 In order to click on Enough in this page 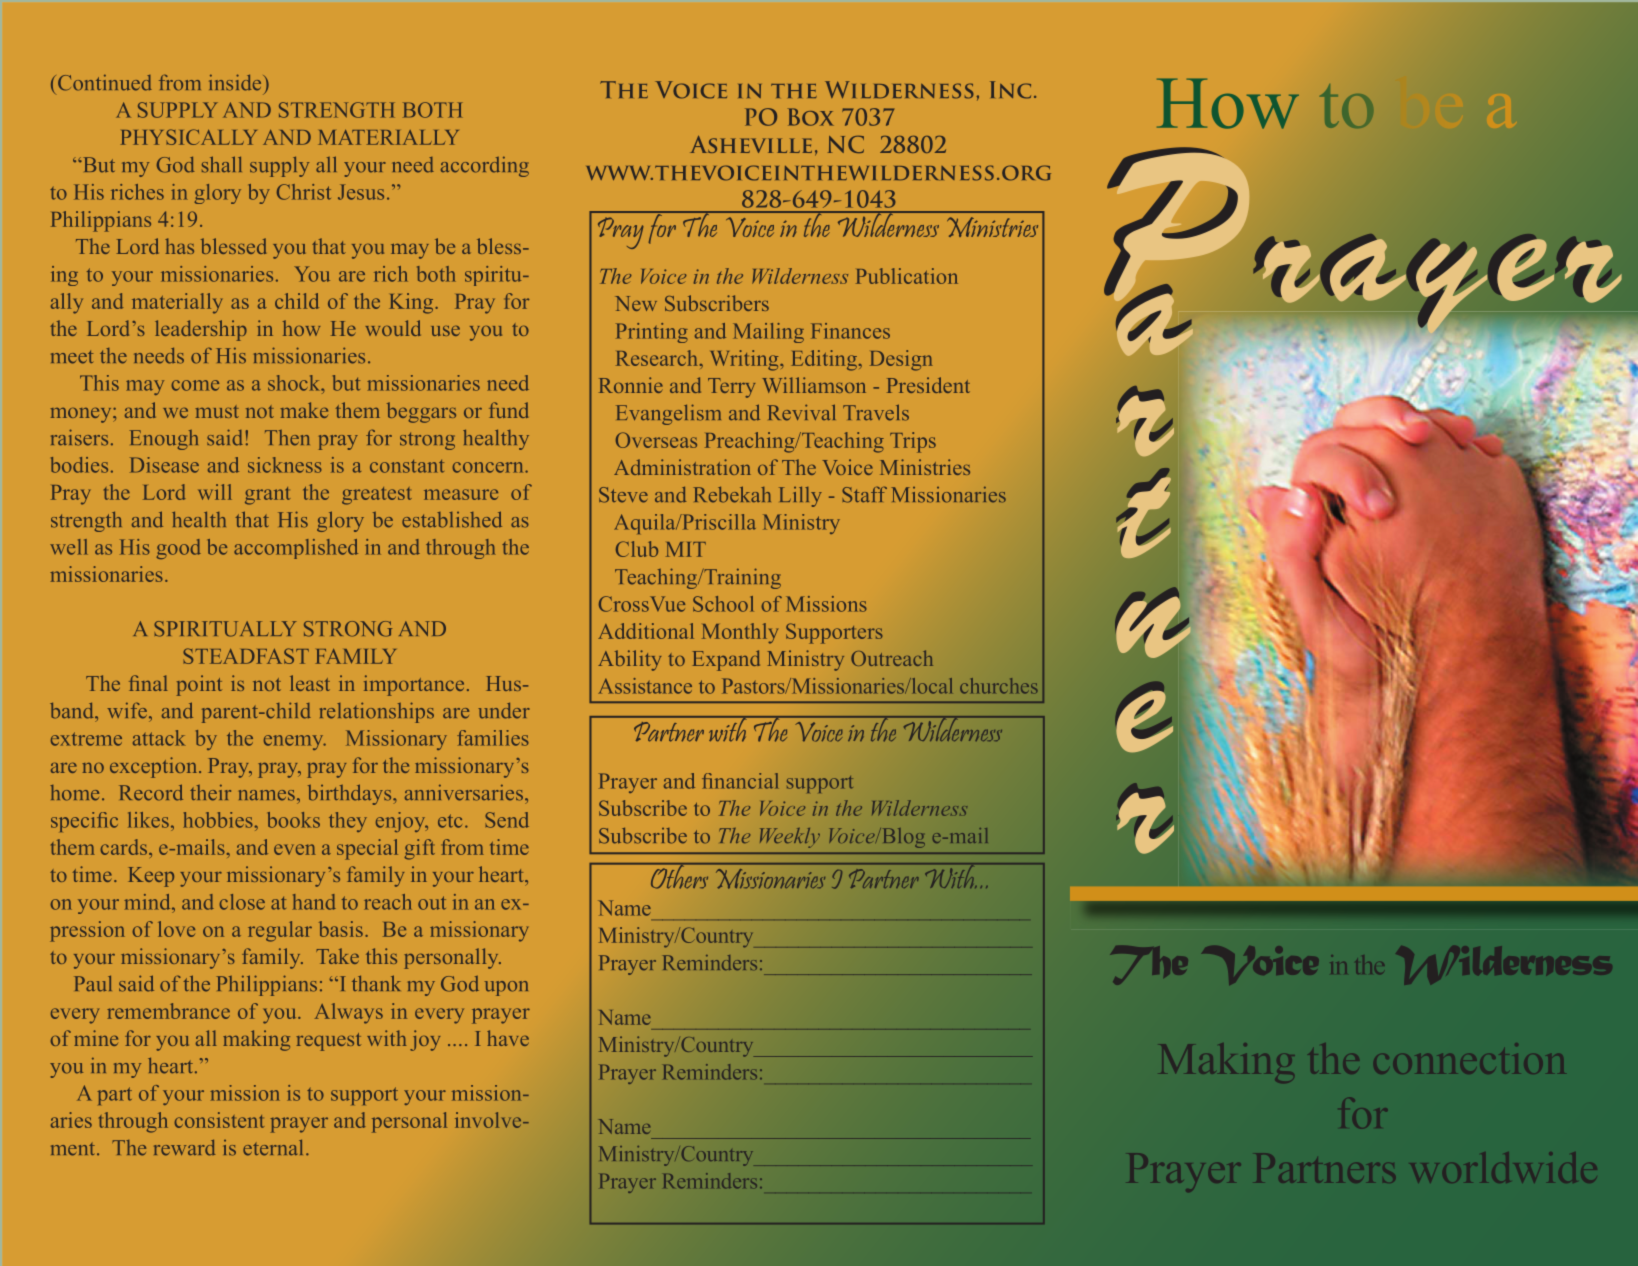, I will do `click(164, 440)`.
